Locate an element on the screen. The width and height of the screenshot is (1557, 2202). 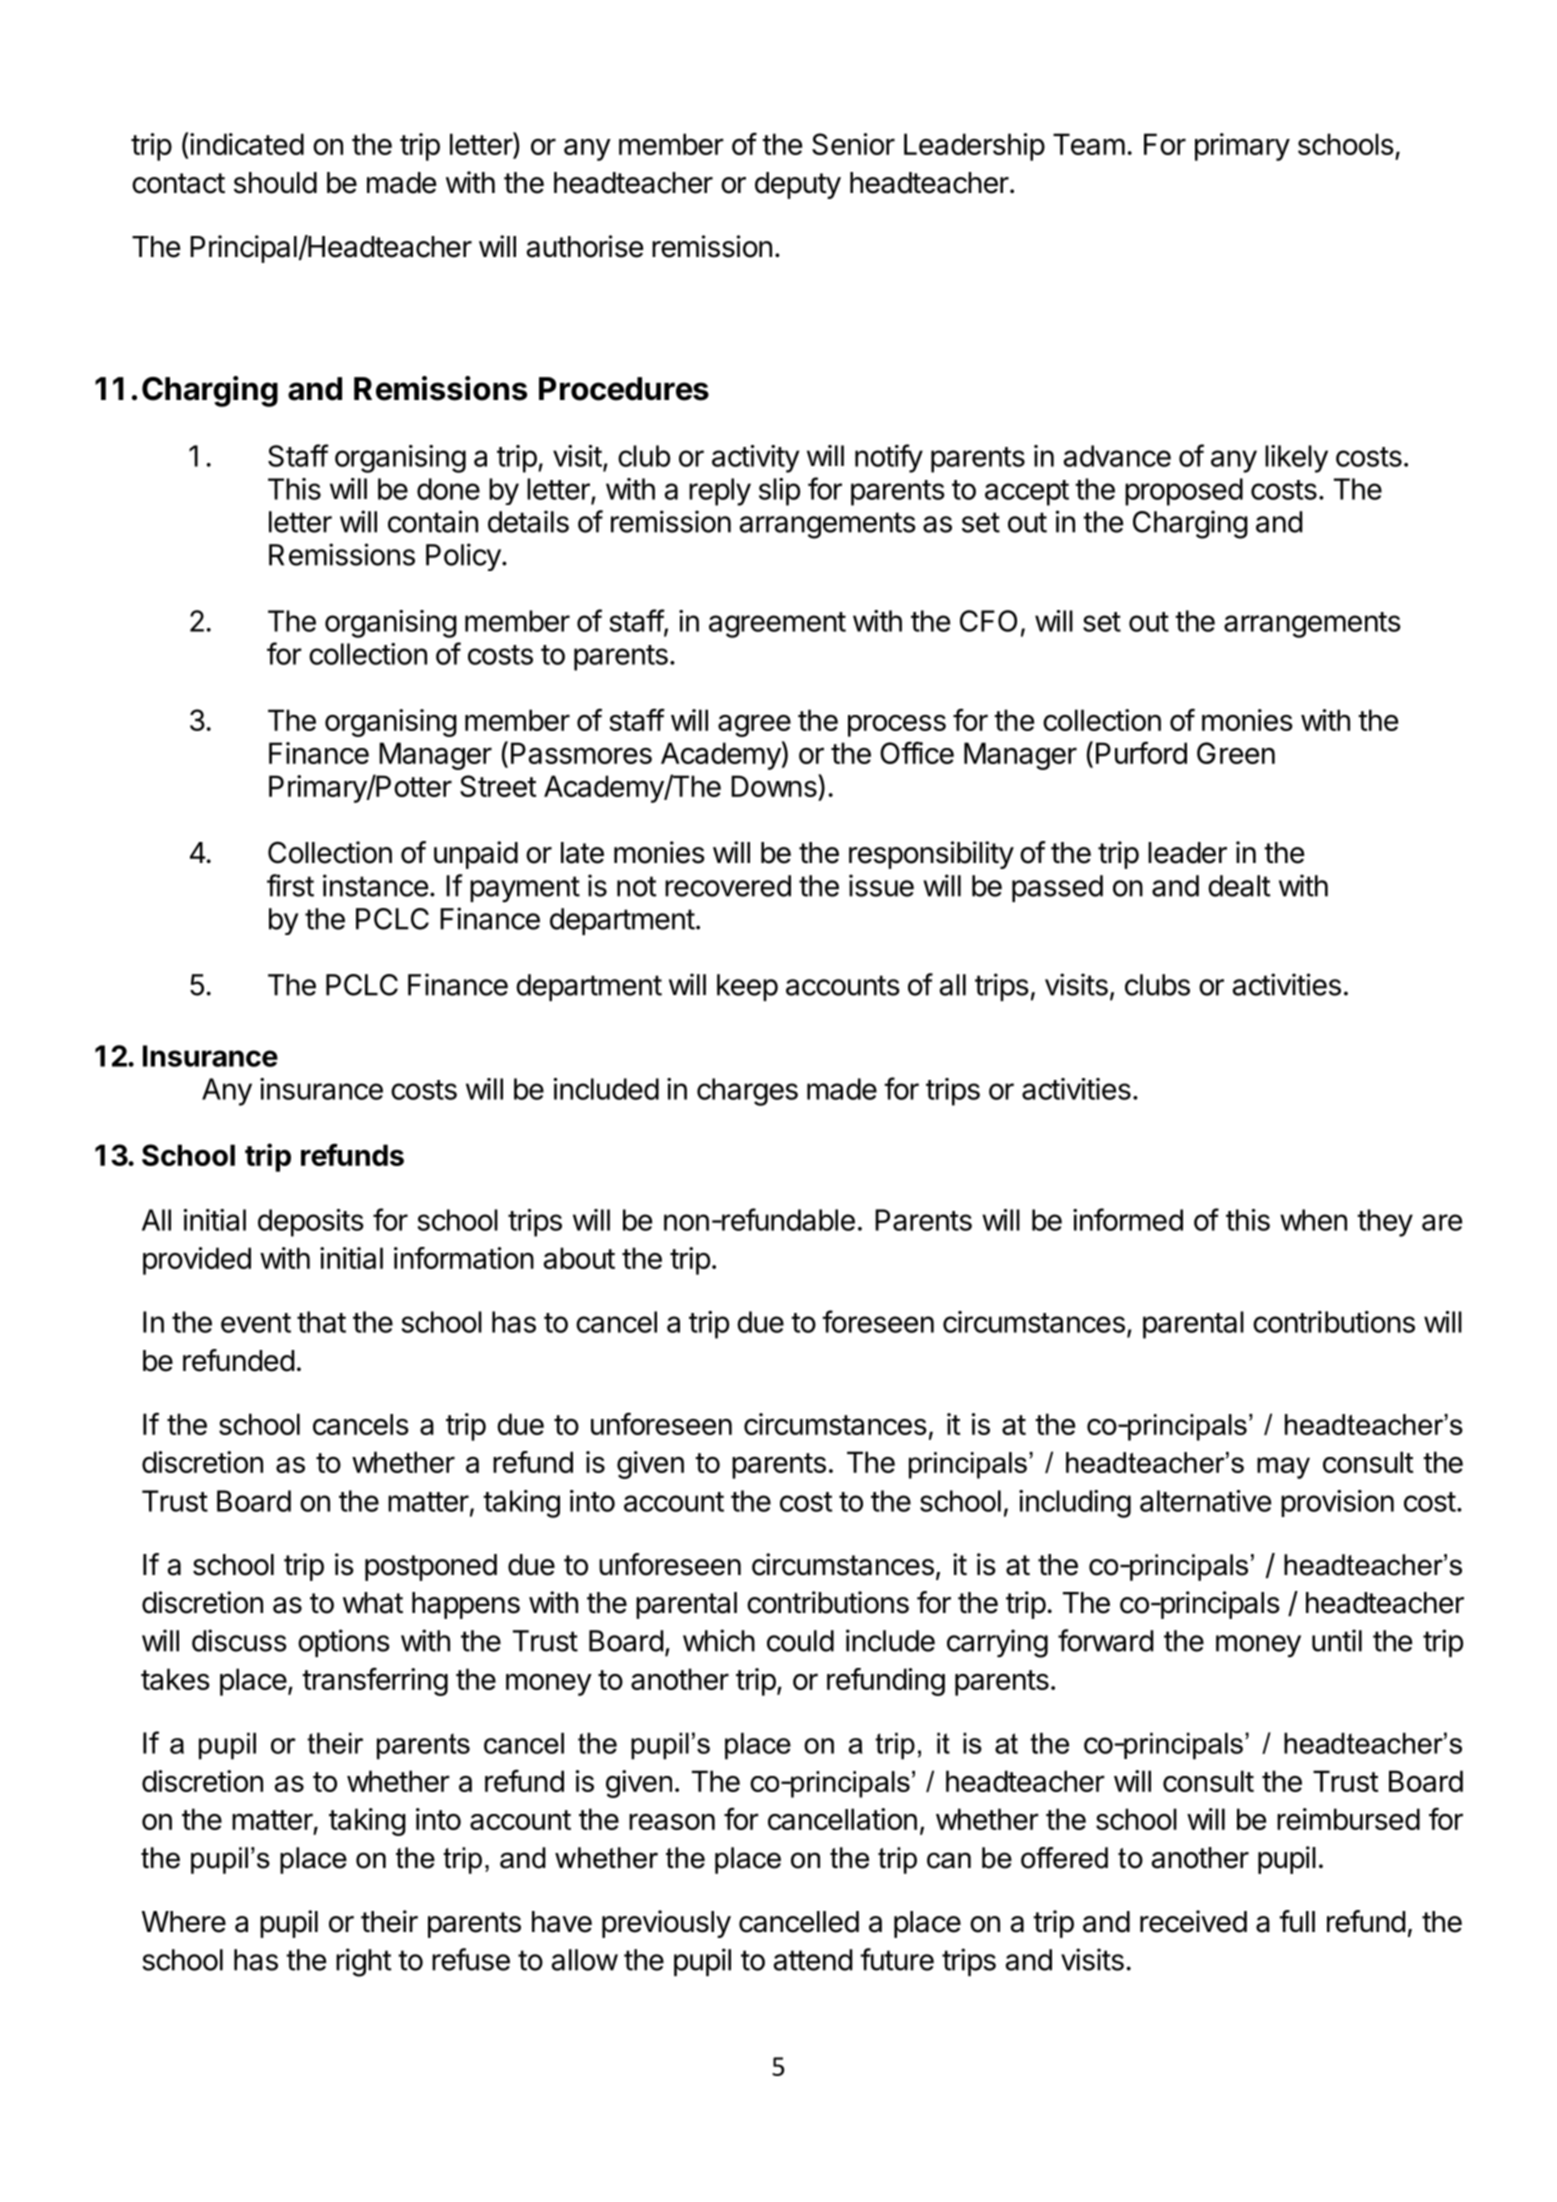
attend is located at coordinates (813, 1960).
